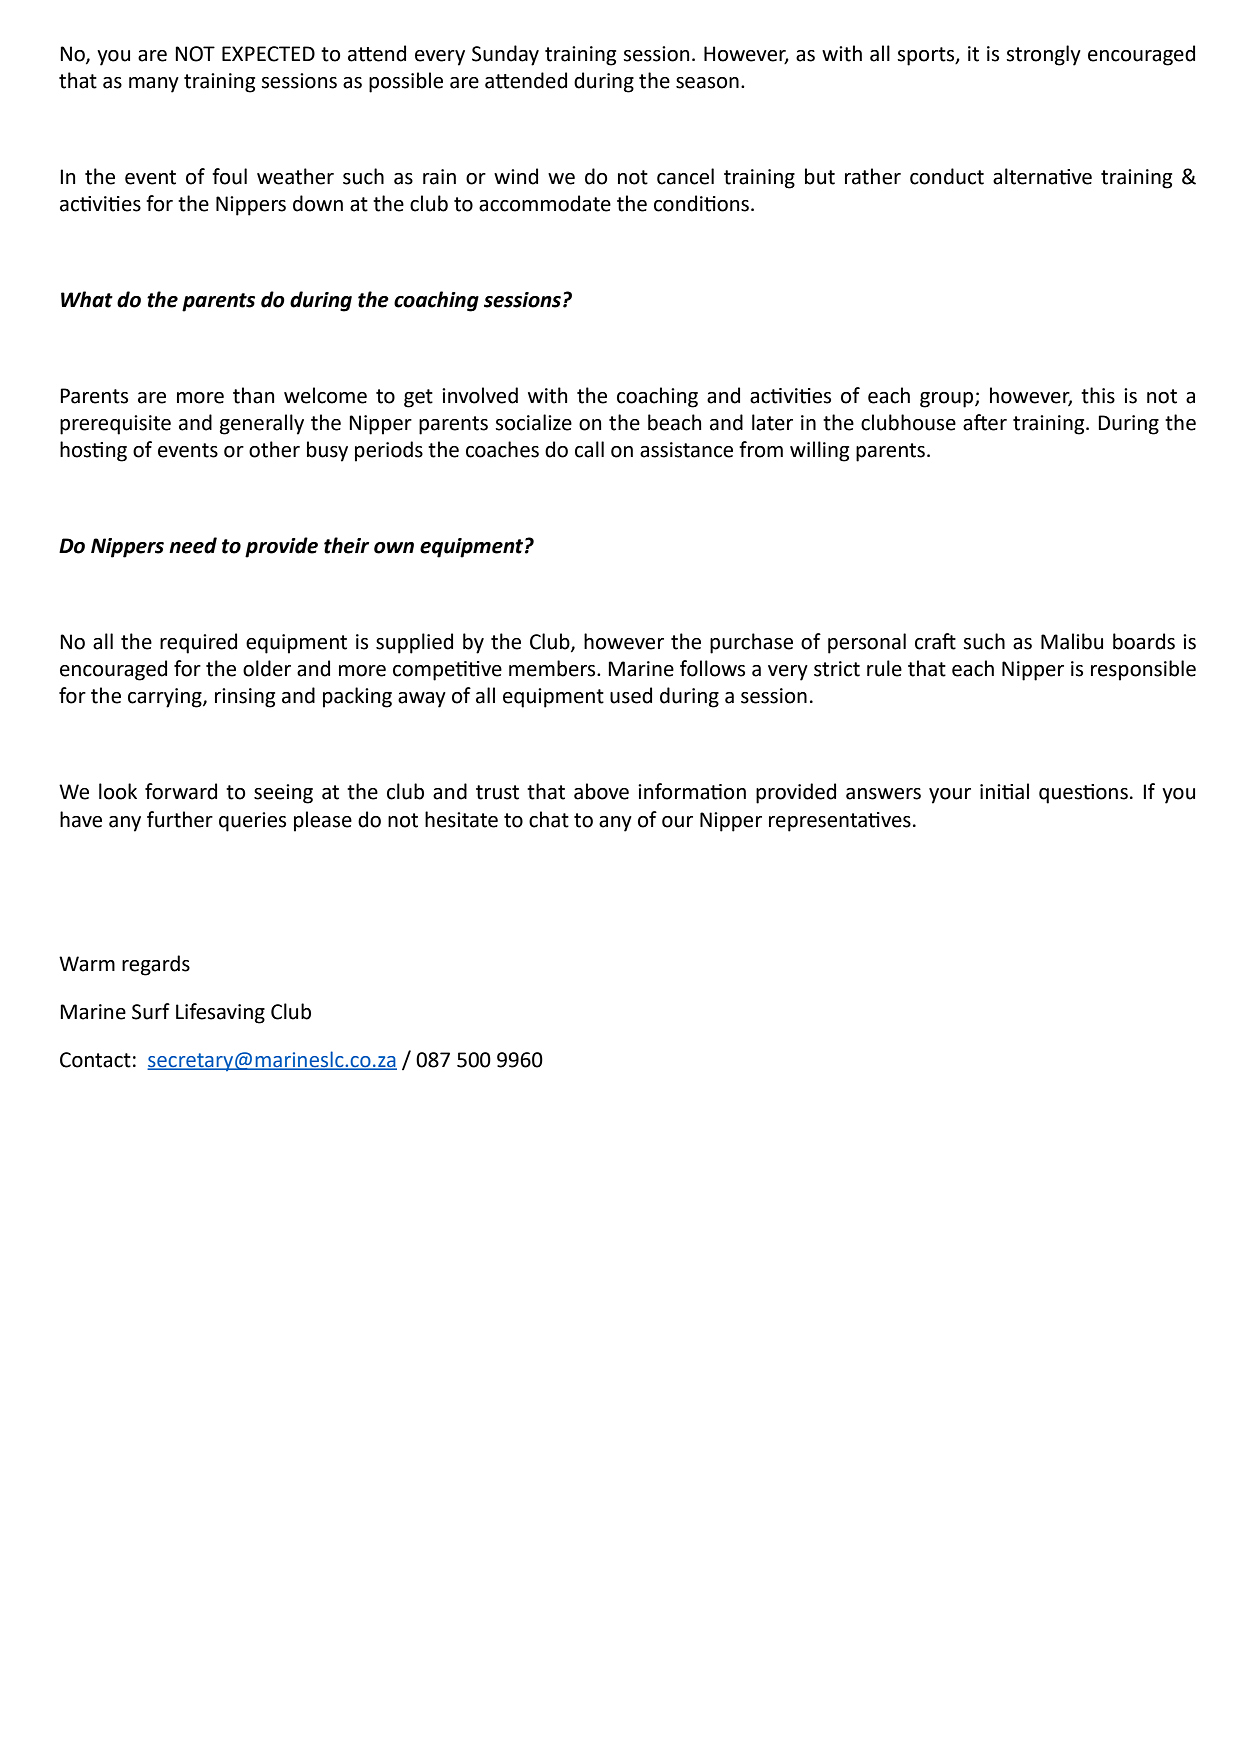 This page has width=1241, height=1757. What do you see at coordinates (220, 1013) in the page?
I see `Lifesaving` at bounding box center [220, 1013].
